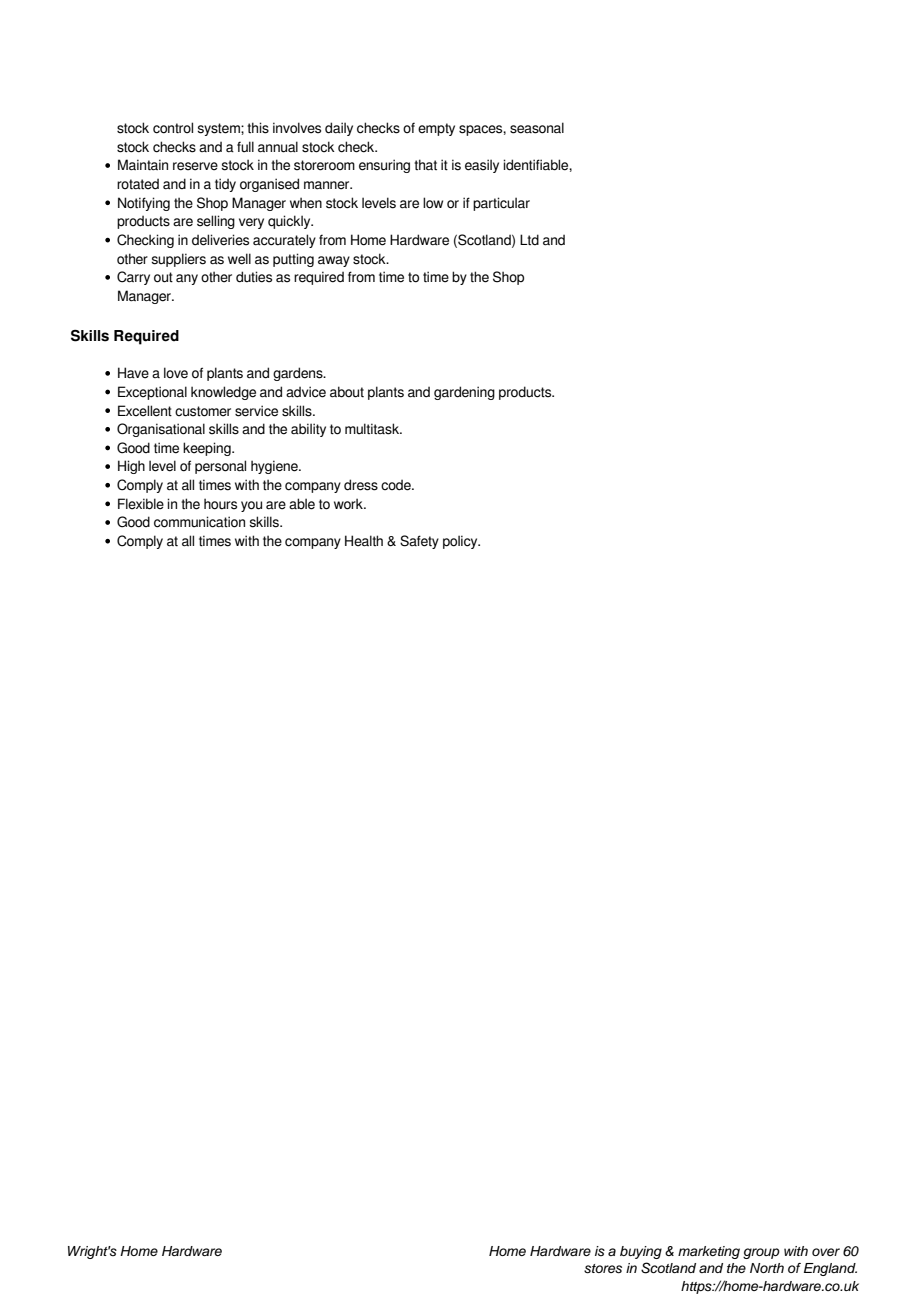 The width and height of the screenshot is (924, 1308). Describe the element at coordinates (761, 1253) in the screenshot. I see `group` at that location.
